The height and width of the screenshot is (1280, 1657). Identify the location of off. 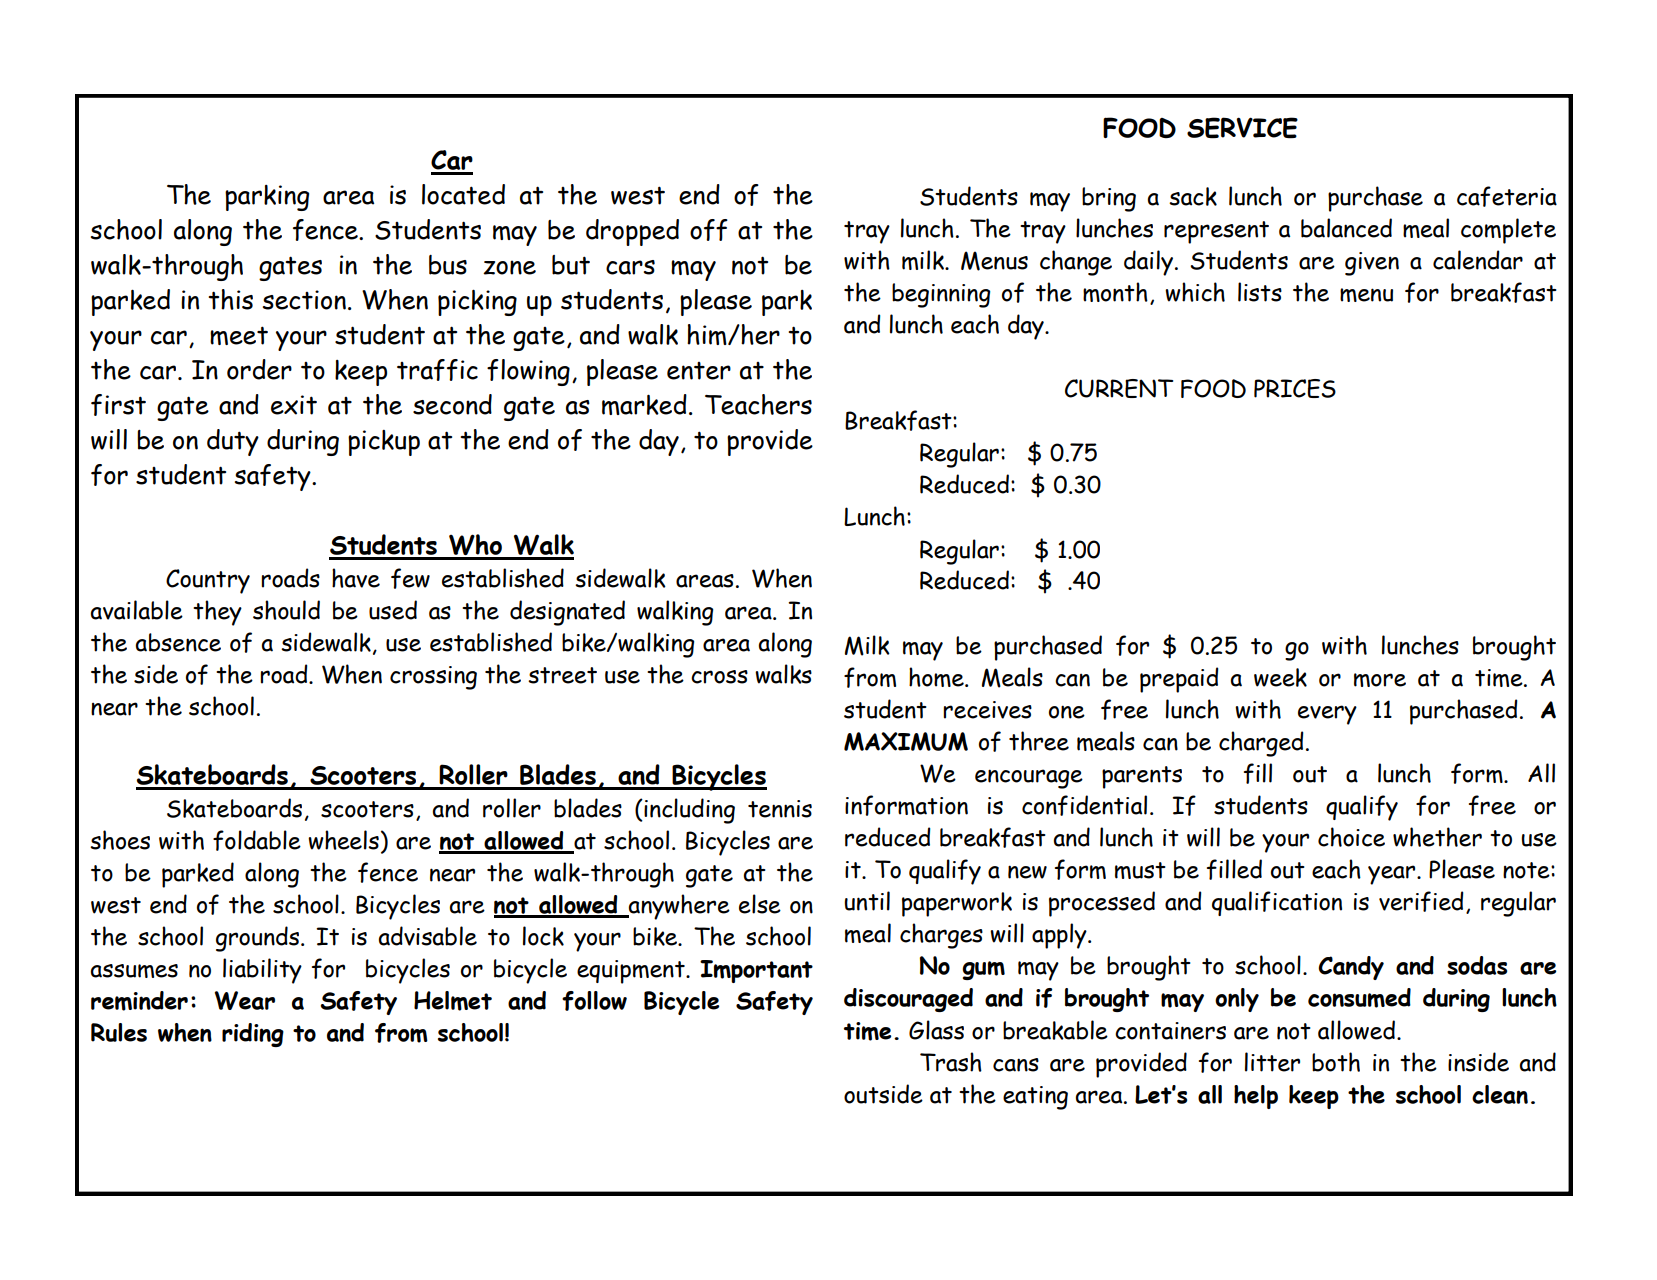
(709, 230).
